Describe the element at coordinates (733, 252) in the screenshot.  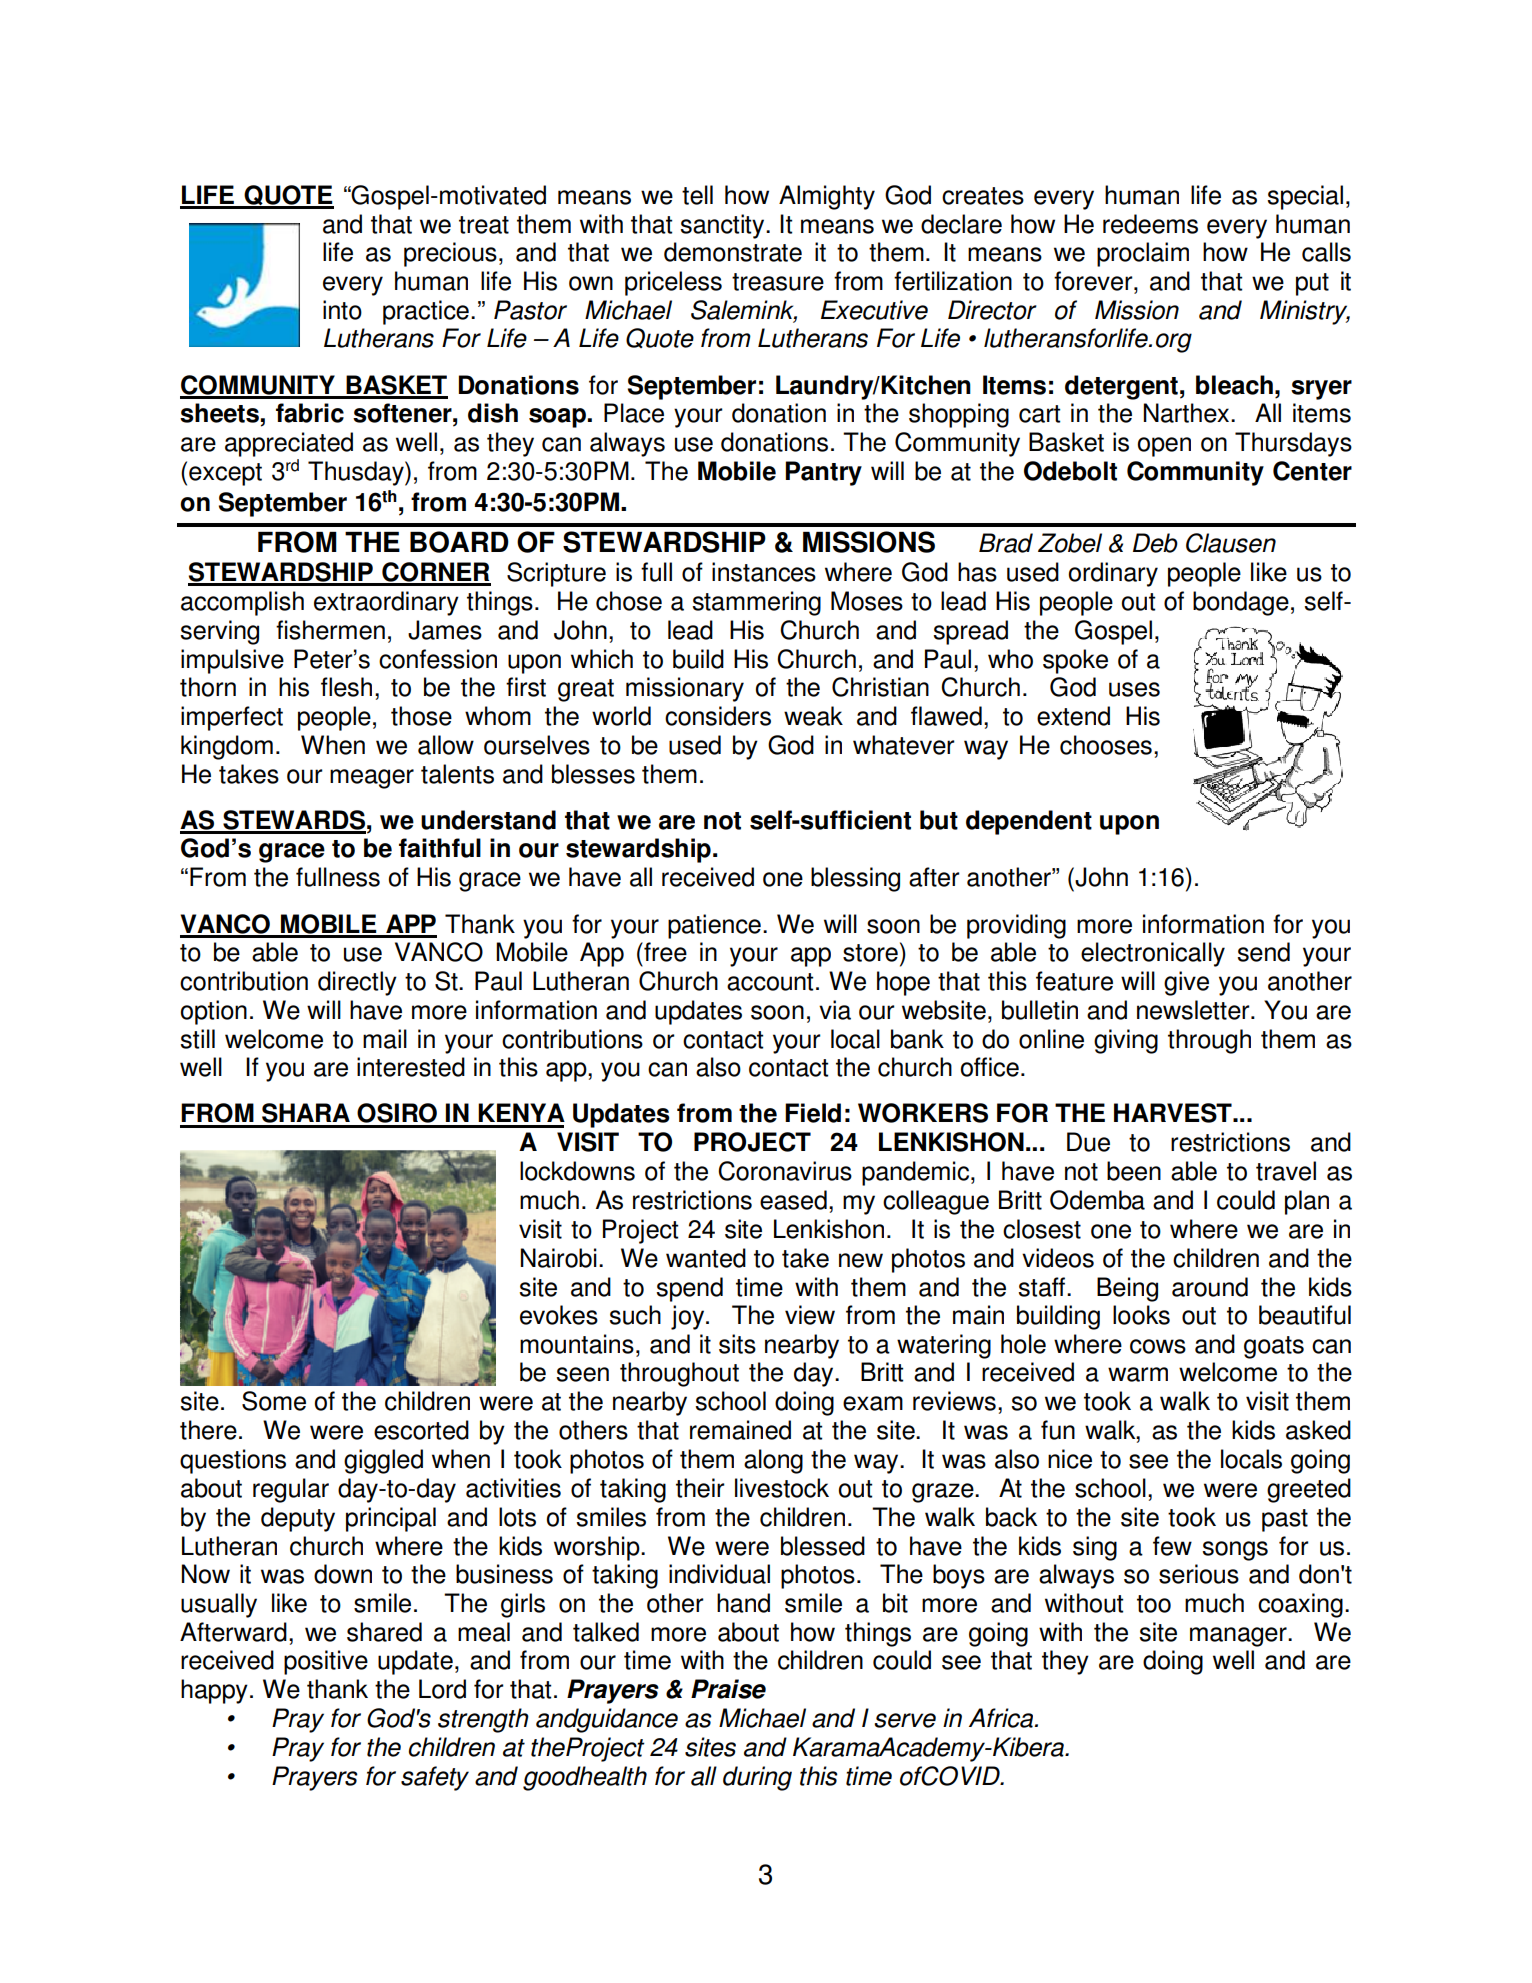
I see `demonstrate` at that location.
